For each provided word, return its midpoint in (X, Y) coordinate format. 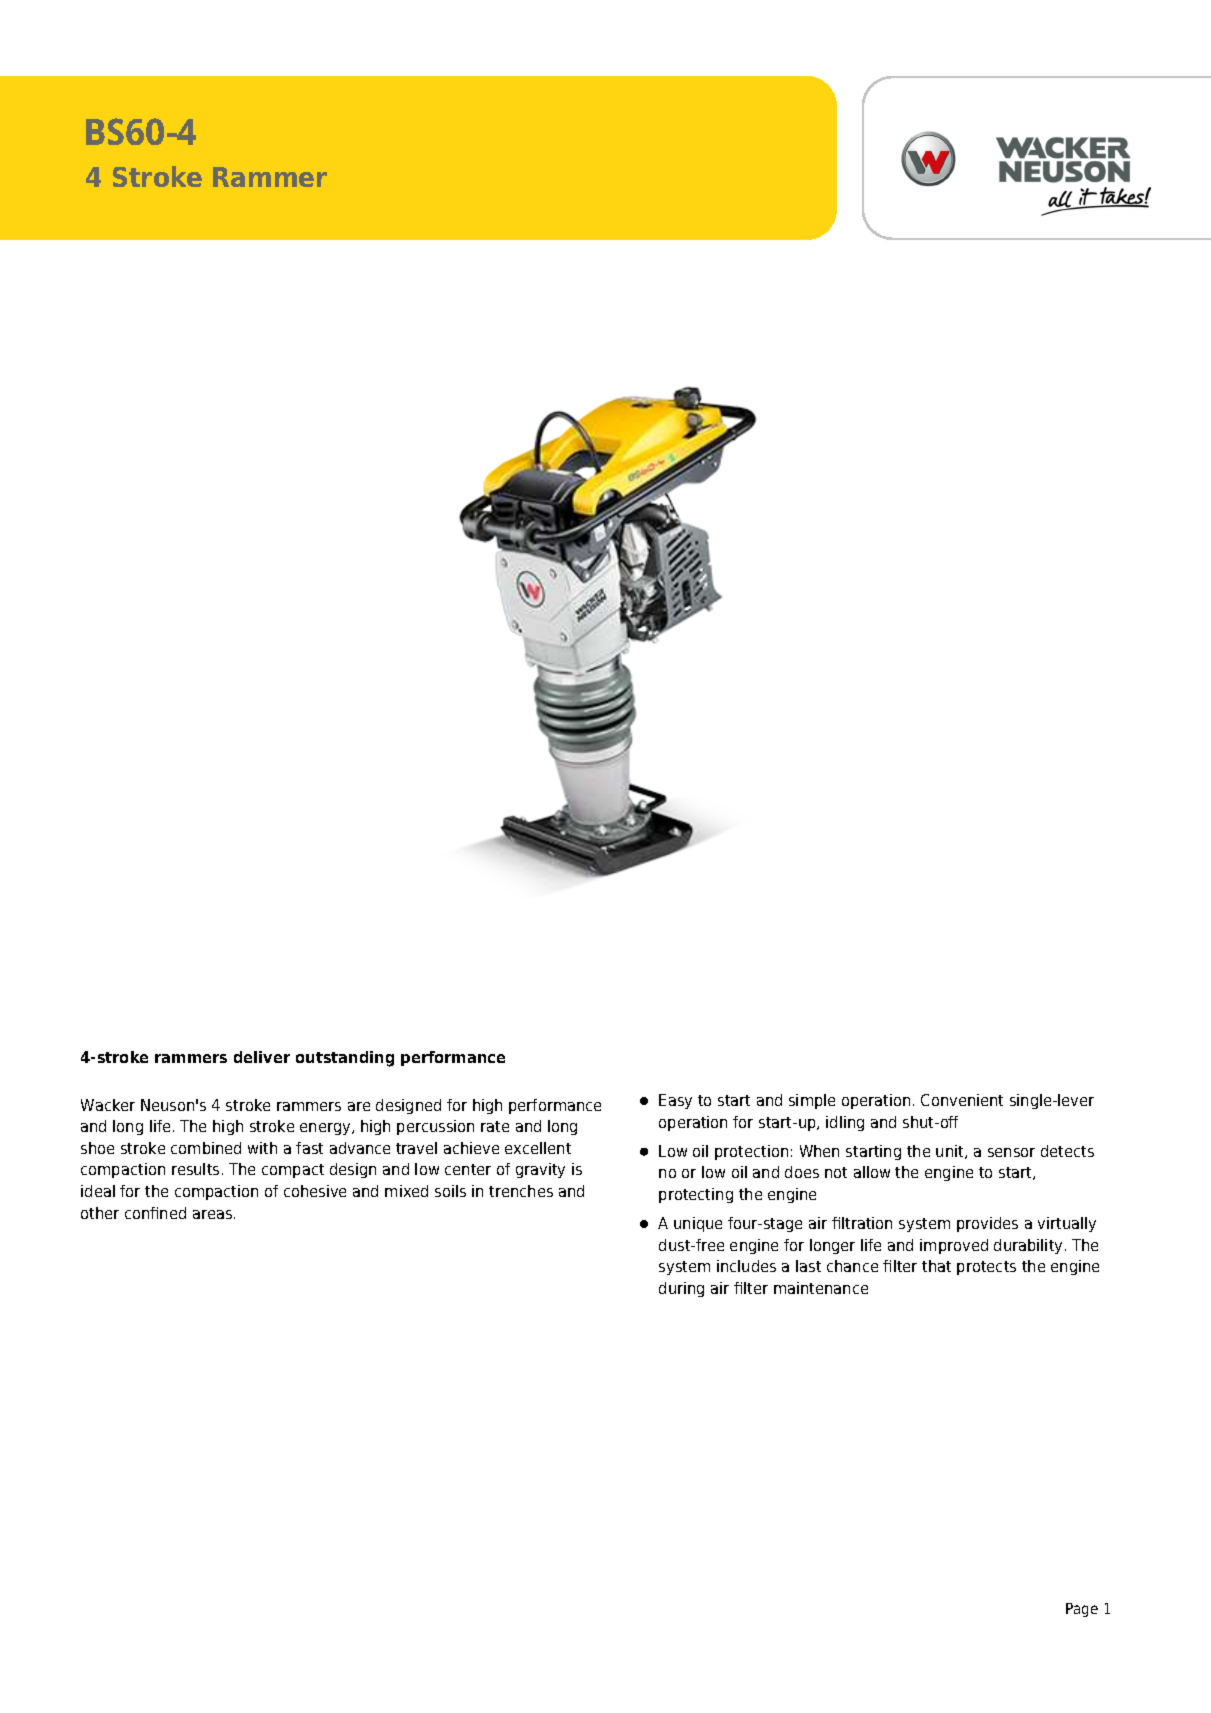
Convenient (962, 1100)
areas (214, 1214)
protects (986, 1268)
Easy (675, 1101)
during (681, 1289)
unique (698, 1224)
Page (1082, 1610)
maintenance (821, 1288)
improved (954, 1246)
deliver (262, 1057)
